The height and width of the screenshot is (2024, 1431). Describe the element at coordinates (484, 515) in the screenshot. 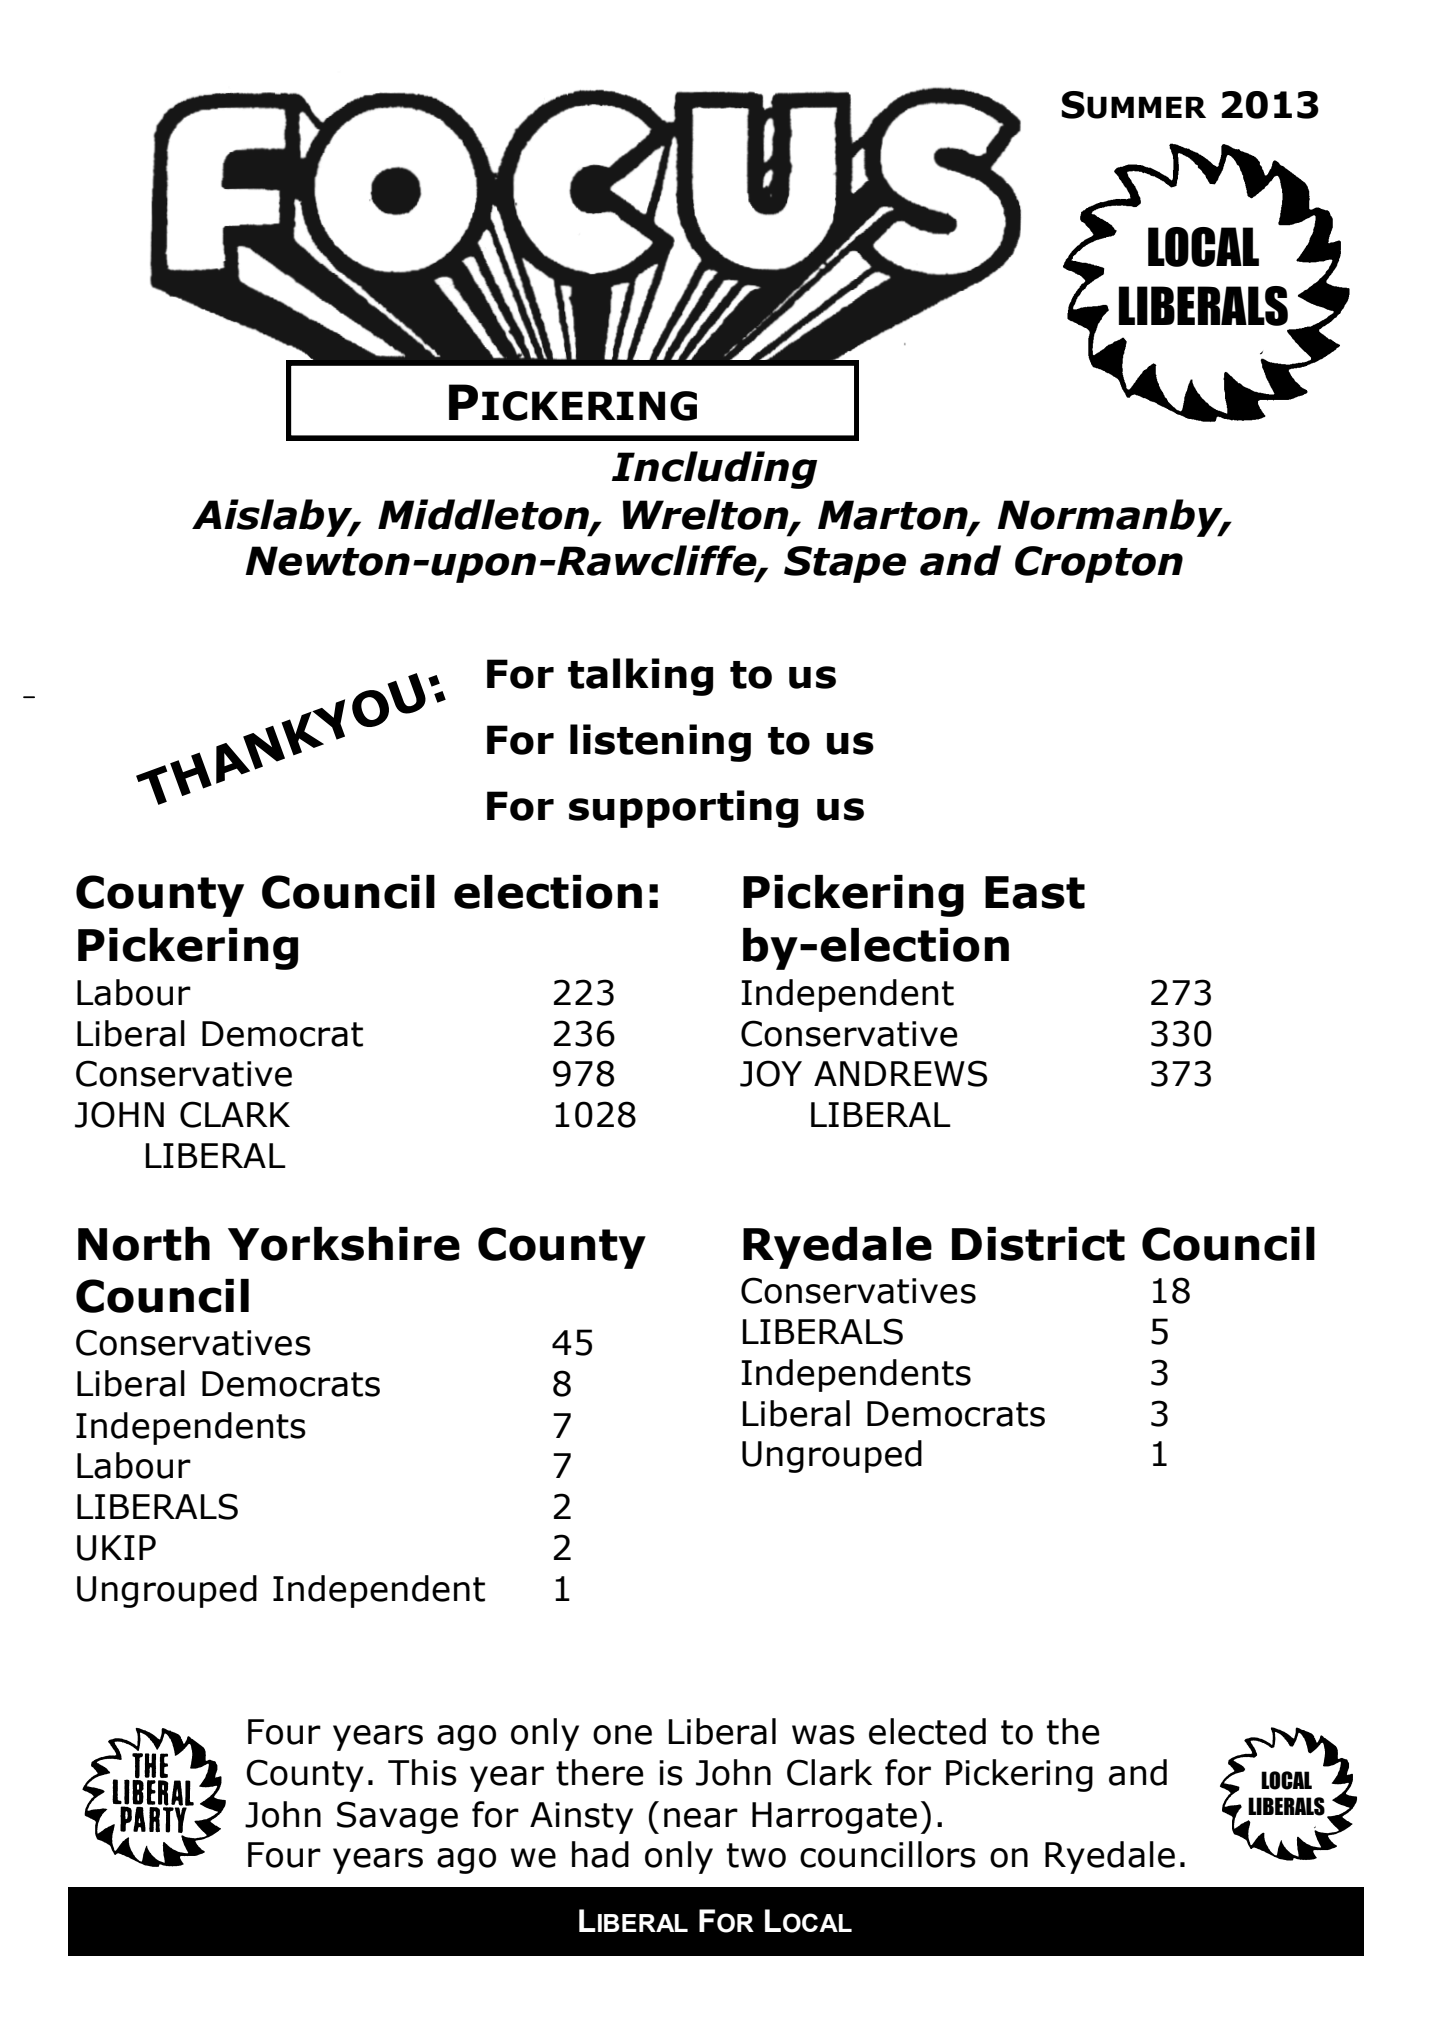

I see `Middleton` at that location.
